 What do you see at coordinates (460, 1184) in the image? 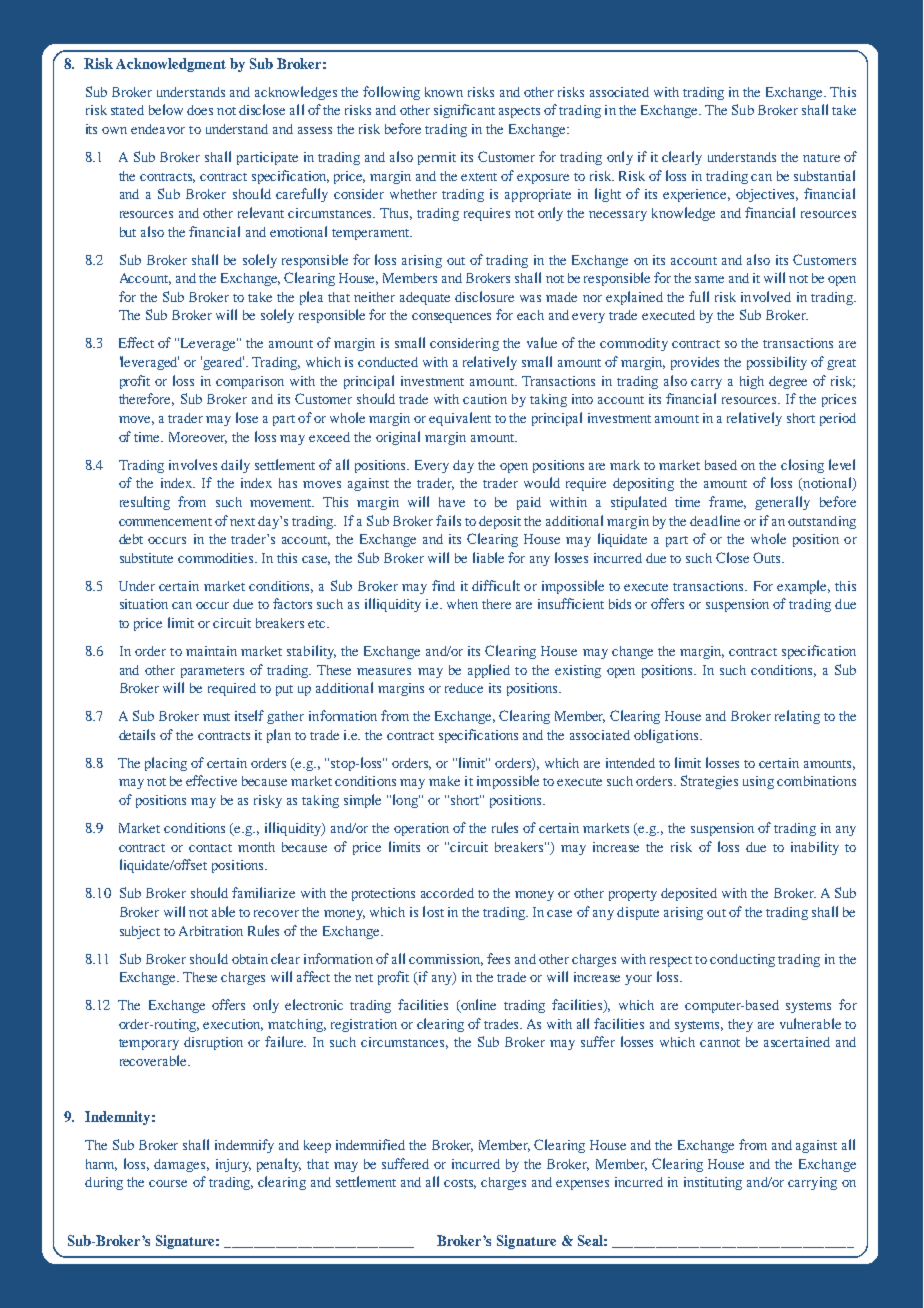
I see `costs` at bounding box center [460, 1184].
